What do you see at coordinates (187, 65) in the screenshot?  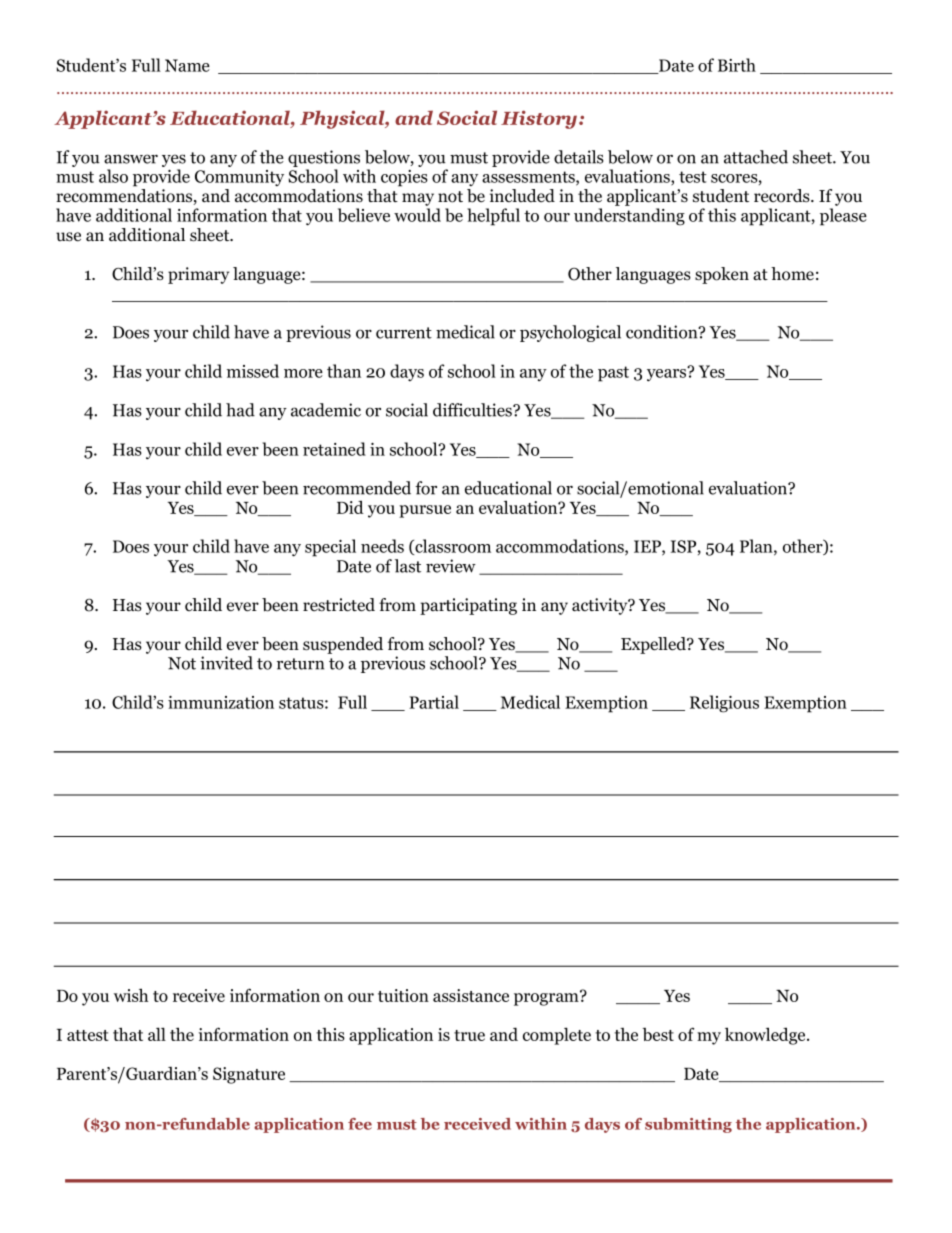 I see `Name` at bounding box center [187, 65].
